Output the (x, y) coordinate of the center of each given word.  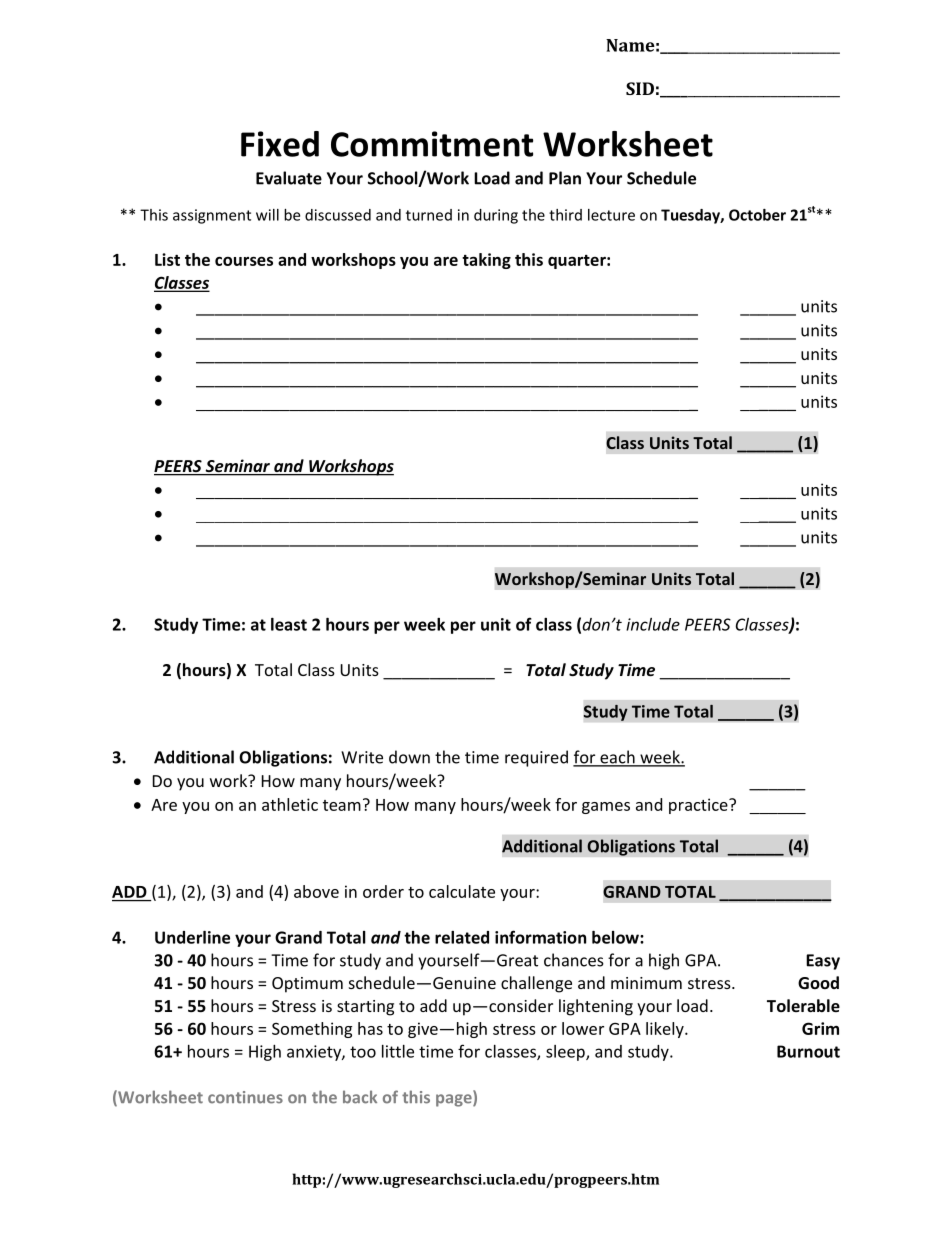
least (289, 624)
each (617, 758)
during (496, 216)
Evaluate (289, 178)
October (757, 215)
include (653, 624)
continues (245, 1097)
